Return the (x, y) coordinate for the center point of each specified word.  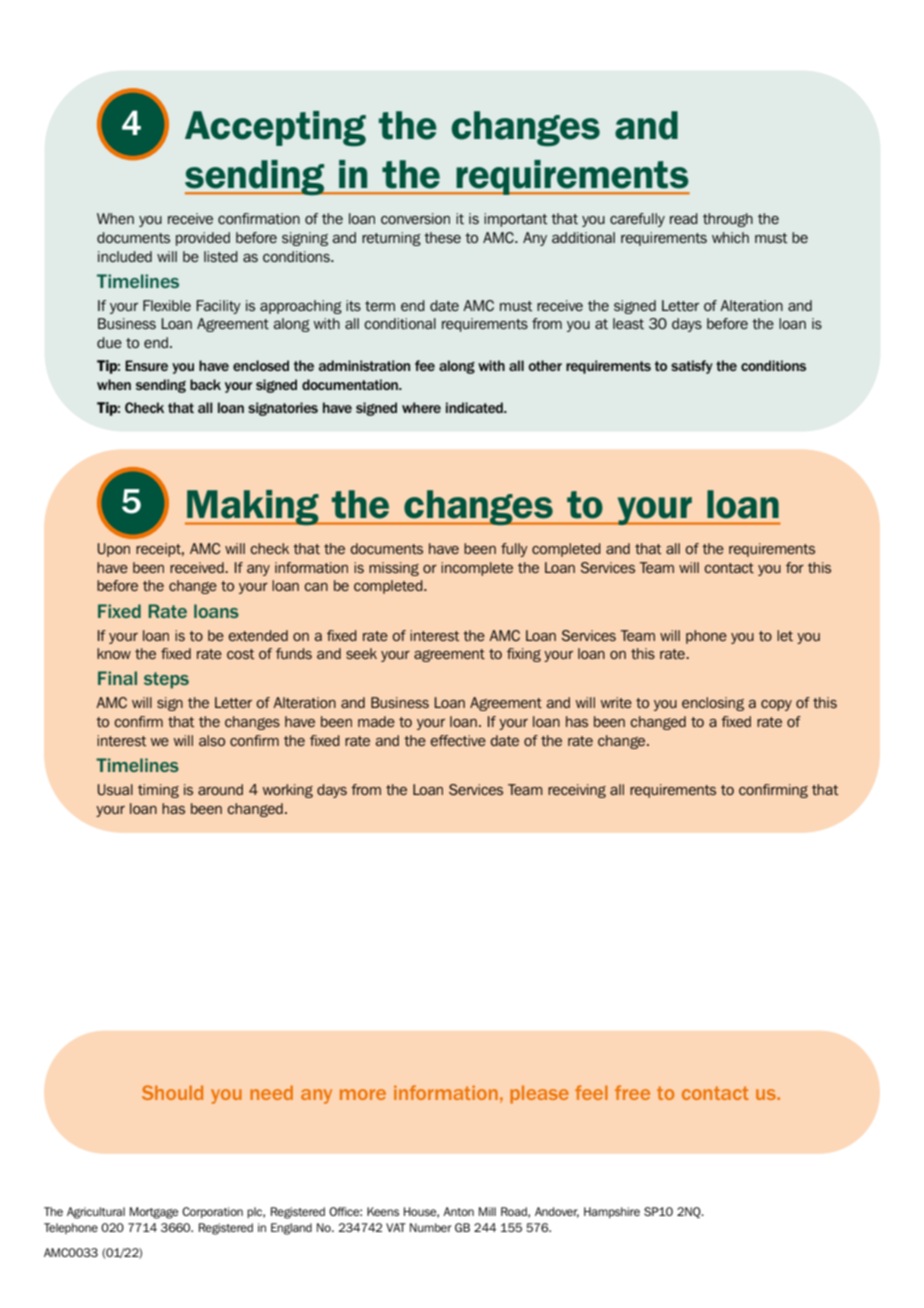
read (684, 218)
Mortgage (154, 1213)
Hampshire (612, 1212)
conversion (415, 218)
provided (203, 239)
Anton (458, 1211)
